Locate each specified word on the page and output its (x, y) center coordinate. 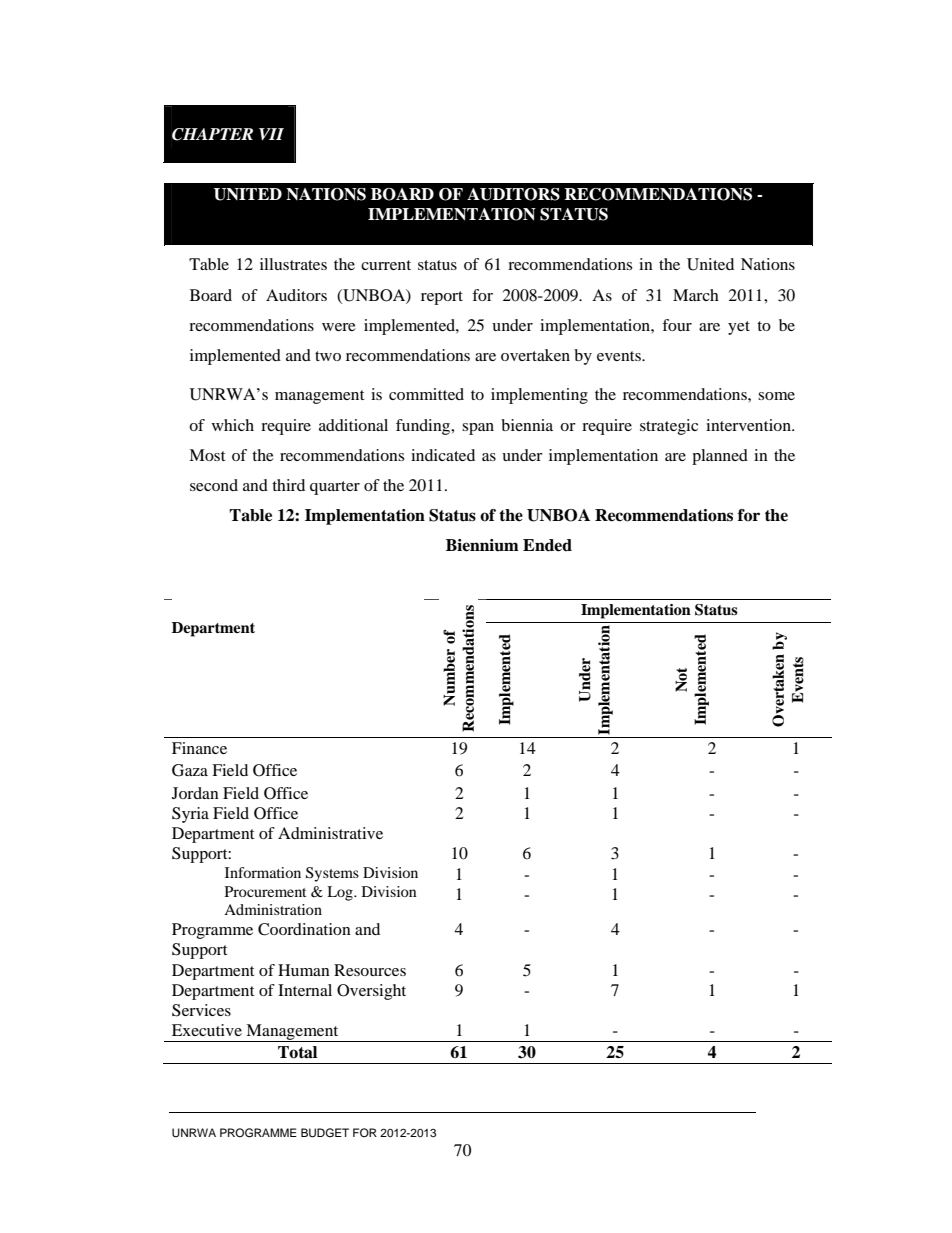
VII (271, 134)
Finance (199, 748)
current (386, 265)
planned (720, 457)
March (696, 295)
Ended (547, 545)
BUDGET (325, 1133)
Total (297, 1052)
